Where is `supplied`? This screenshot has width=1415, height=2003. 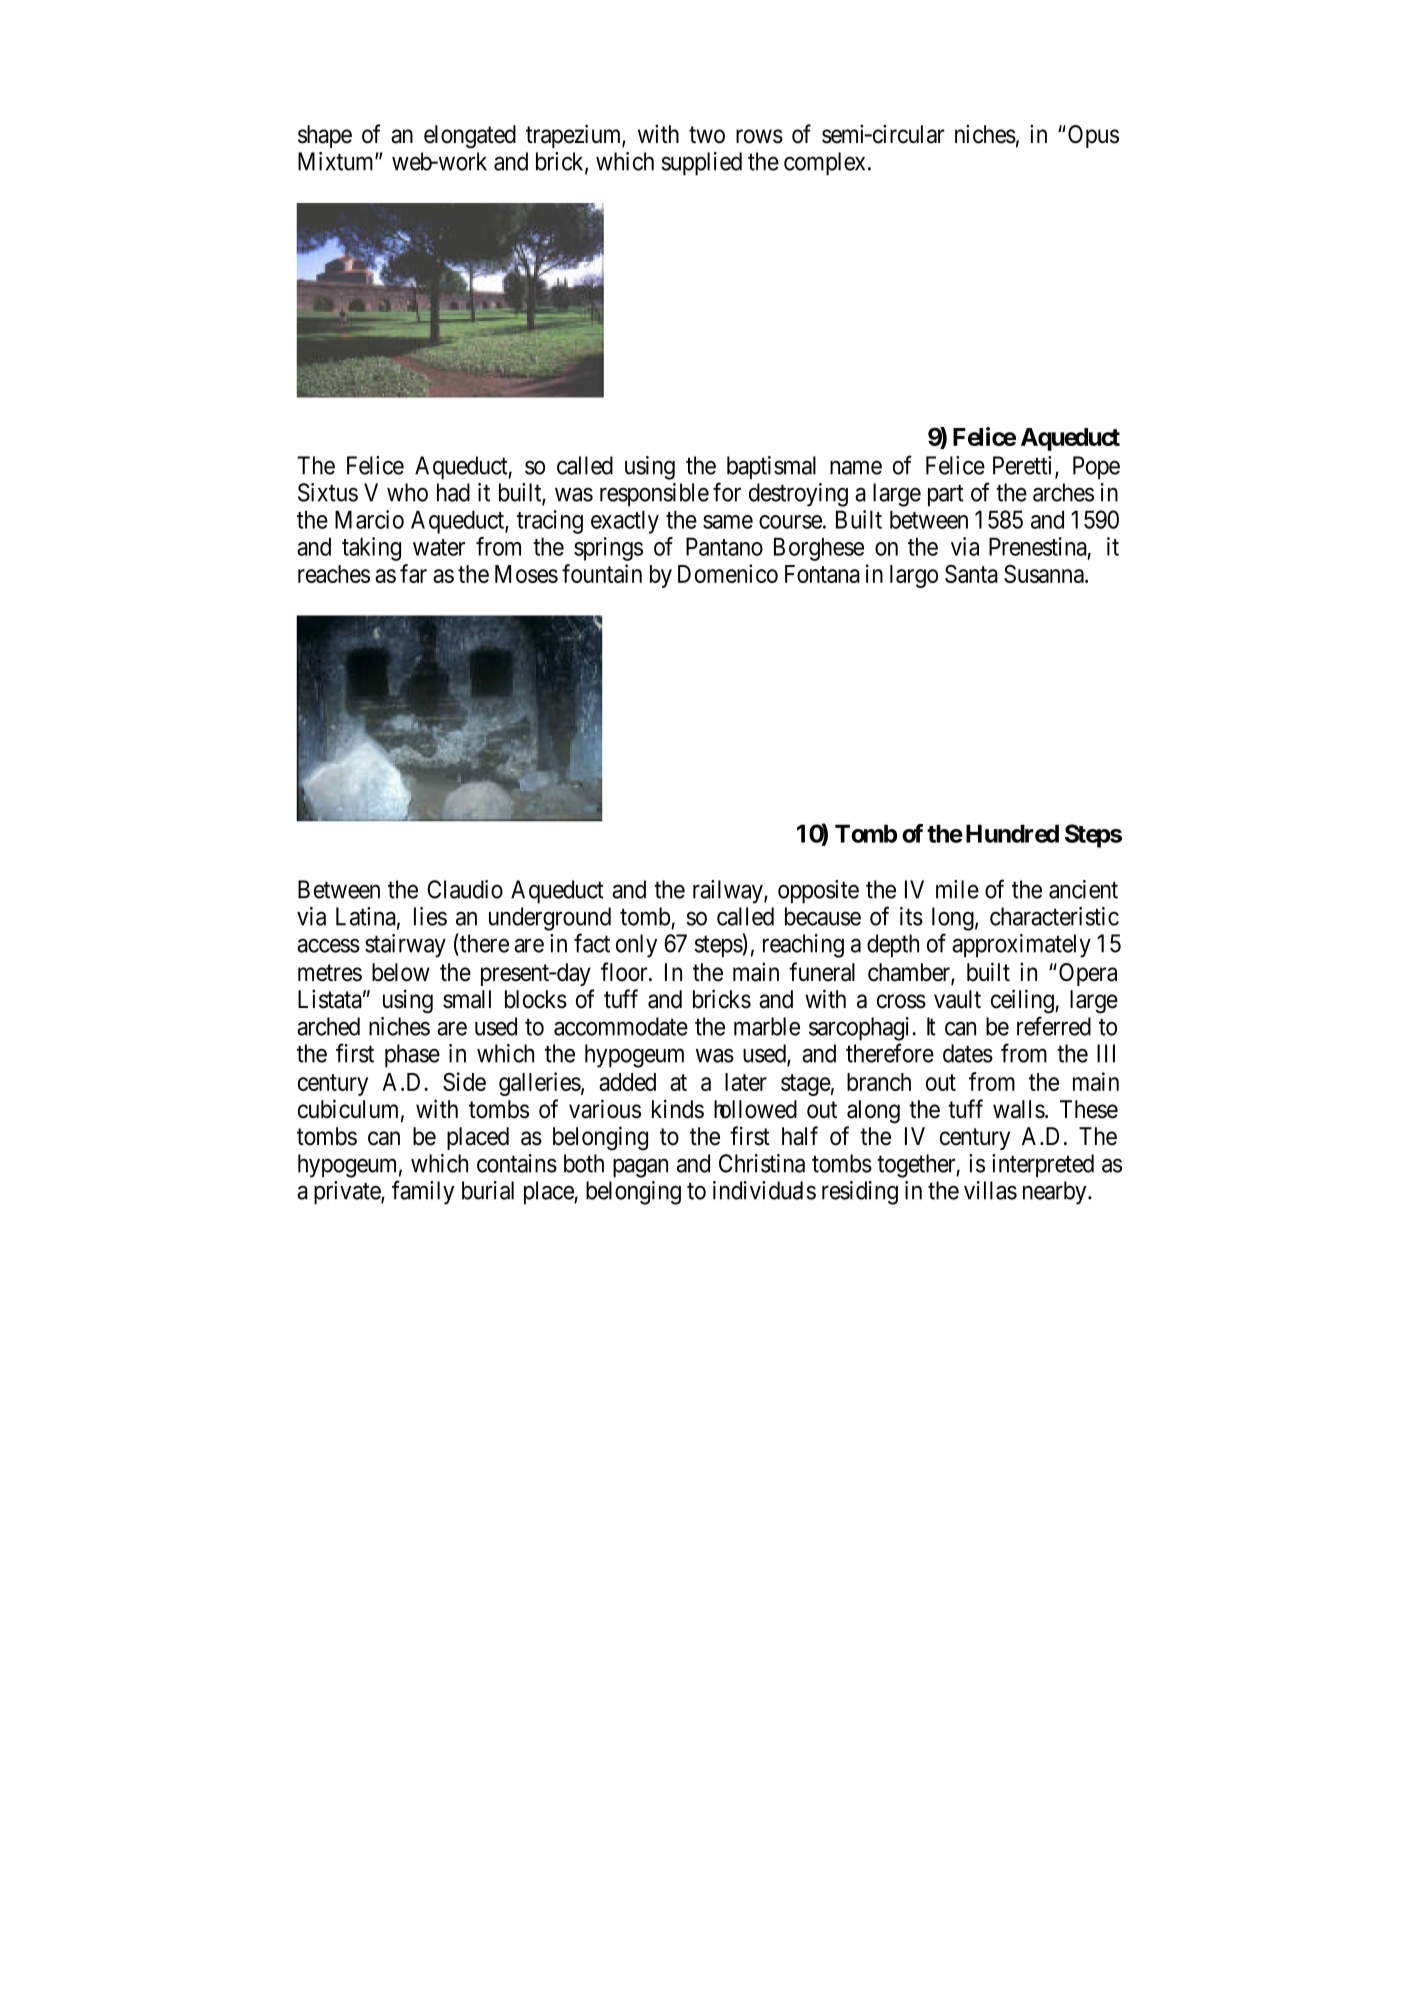
supplied is located at coordinates (701, 164).
